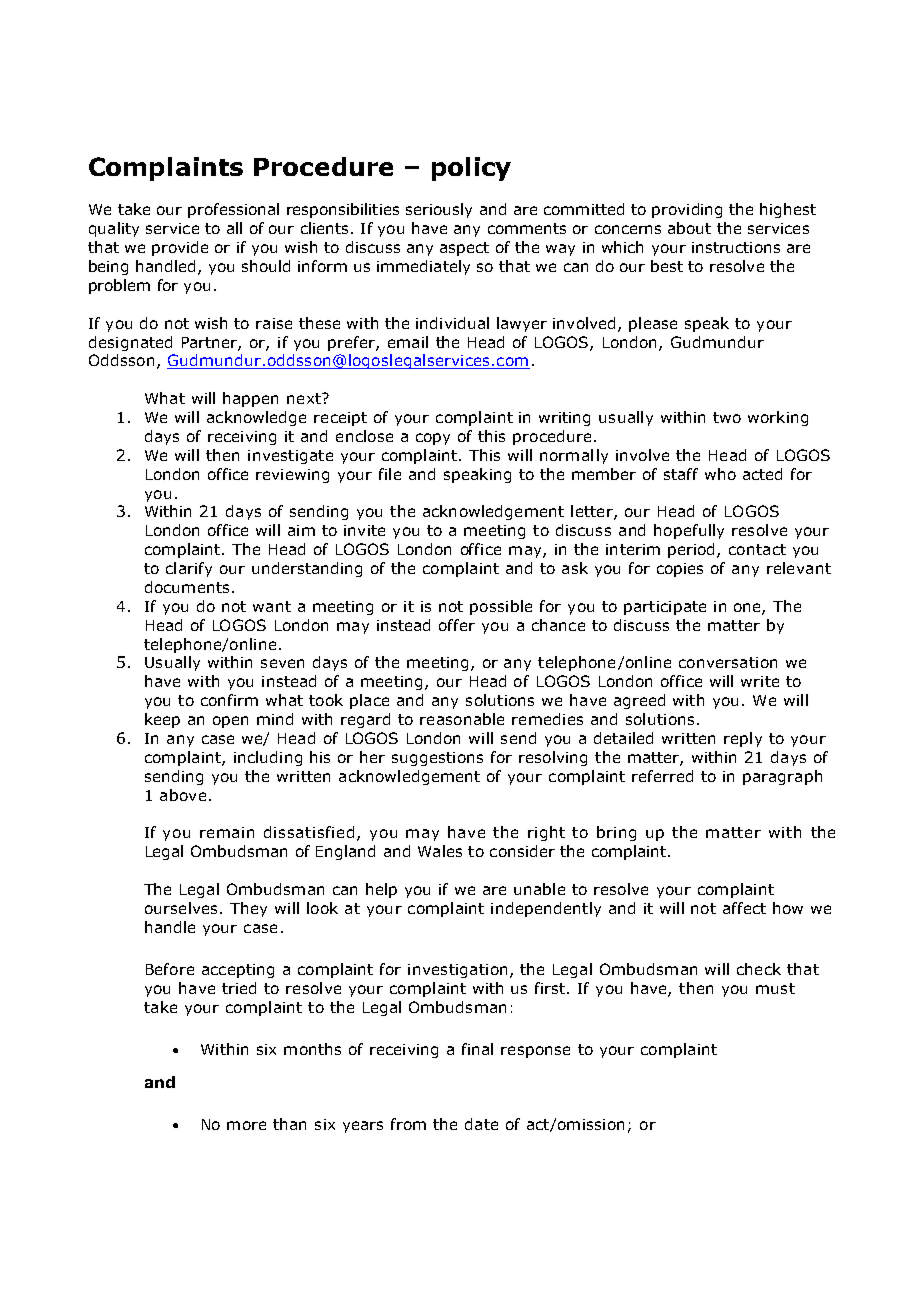 The height and width of the screenshot is (1308, 924). Describe the element at coordinates (189, 569) in the screenshot. I see `clarify` at that location.
